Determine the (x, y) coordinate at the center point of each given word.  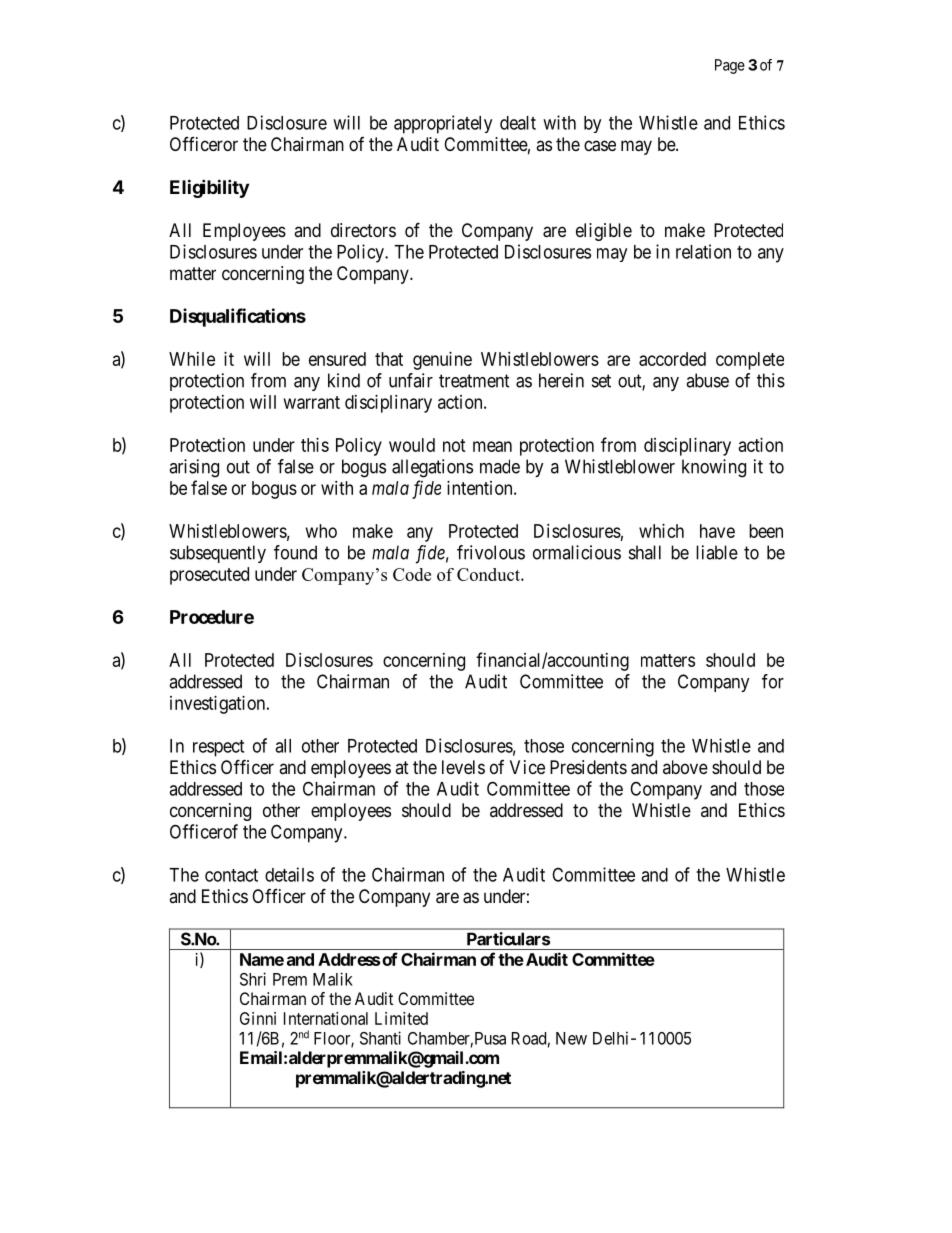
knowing (714, 468)
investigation (219, 705)
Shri (253, 979)
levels (463, 767)
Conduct (489, 574)
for (773, 681)
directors (363, 230)
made (500, 466)
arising (194, 468)
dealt (518, 123)
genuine (442, 361)
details (289, 874)
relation (703, 251)
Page (730, 66)
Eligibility (209, 188)
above (685, 767)
